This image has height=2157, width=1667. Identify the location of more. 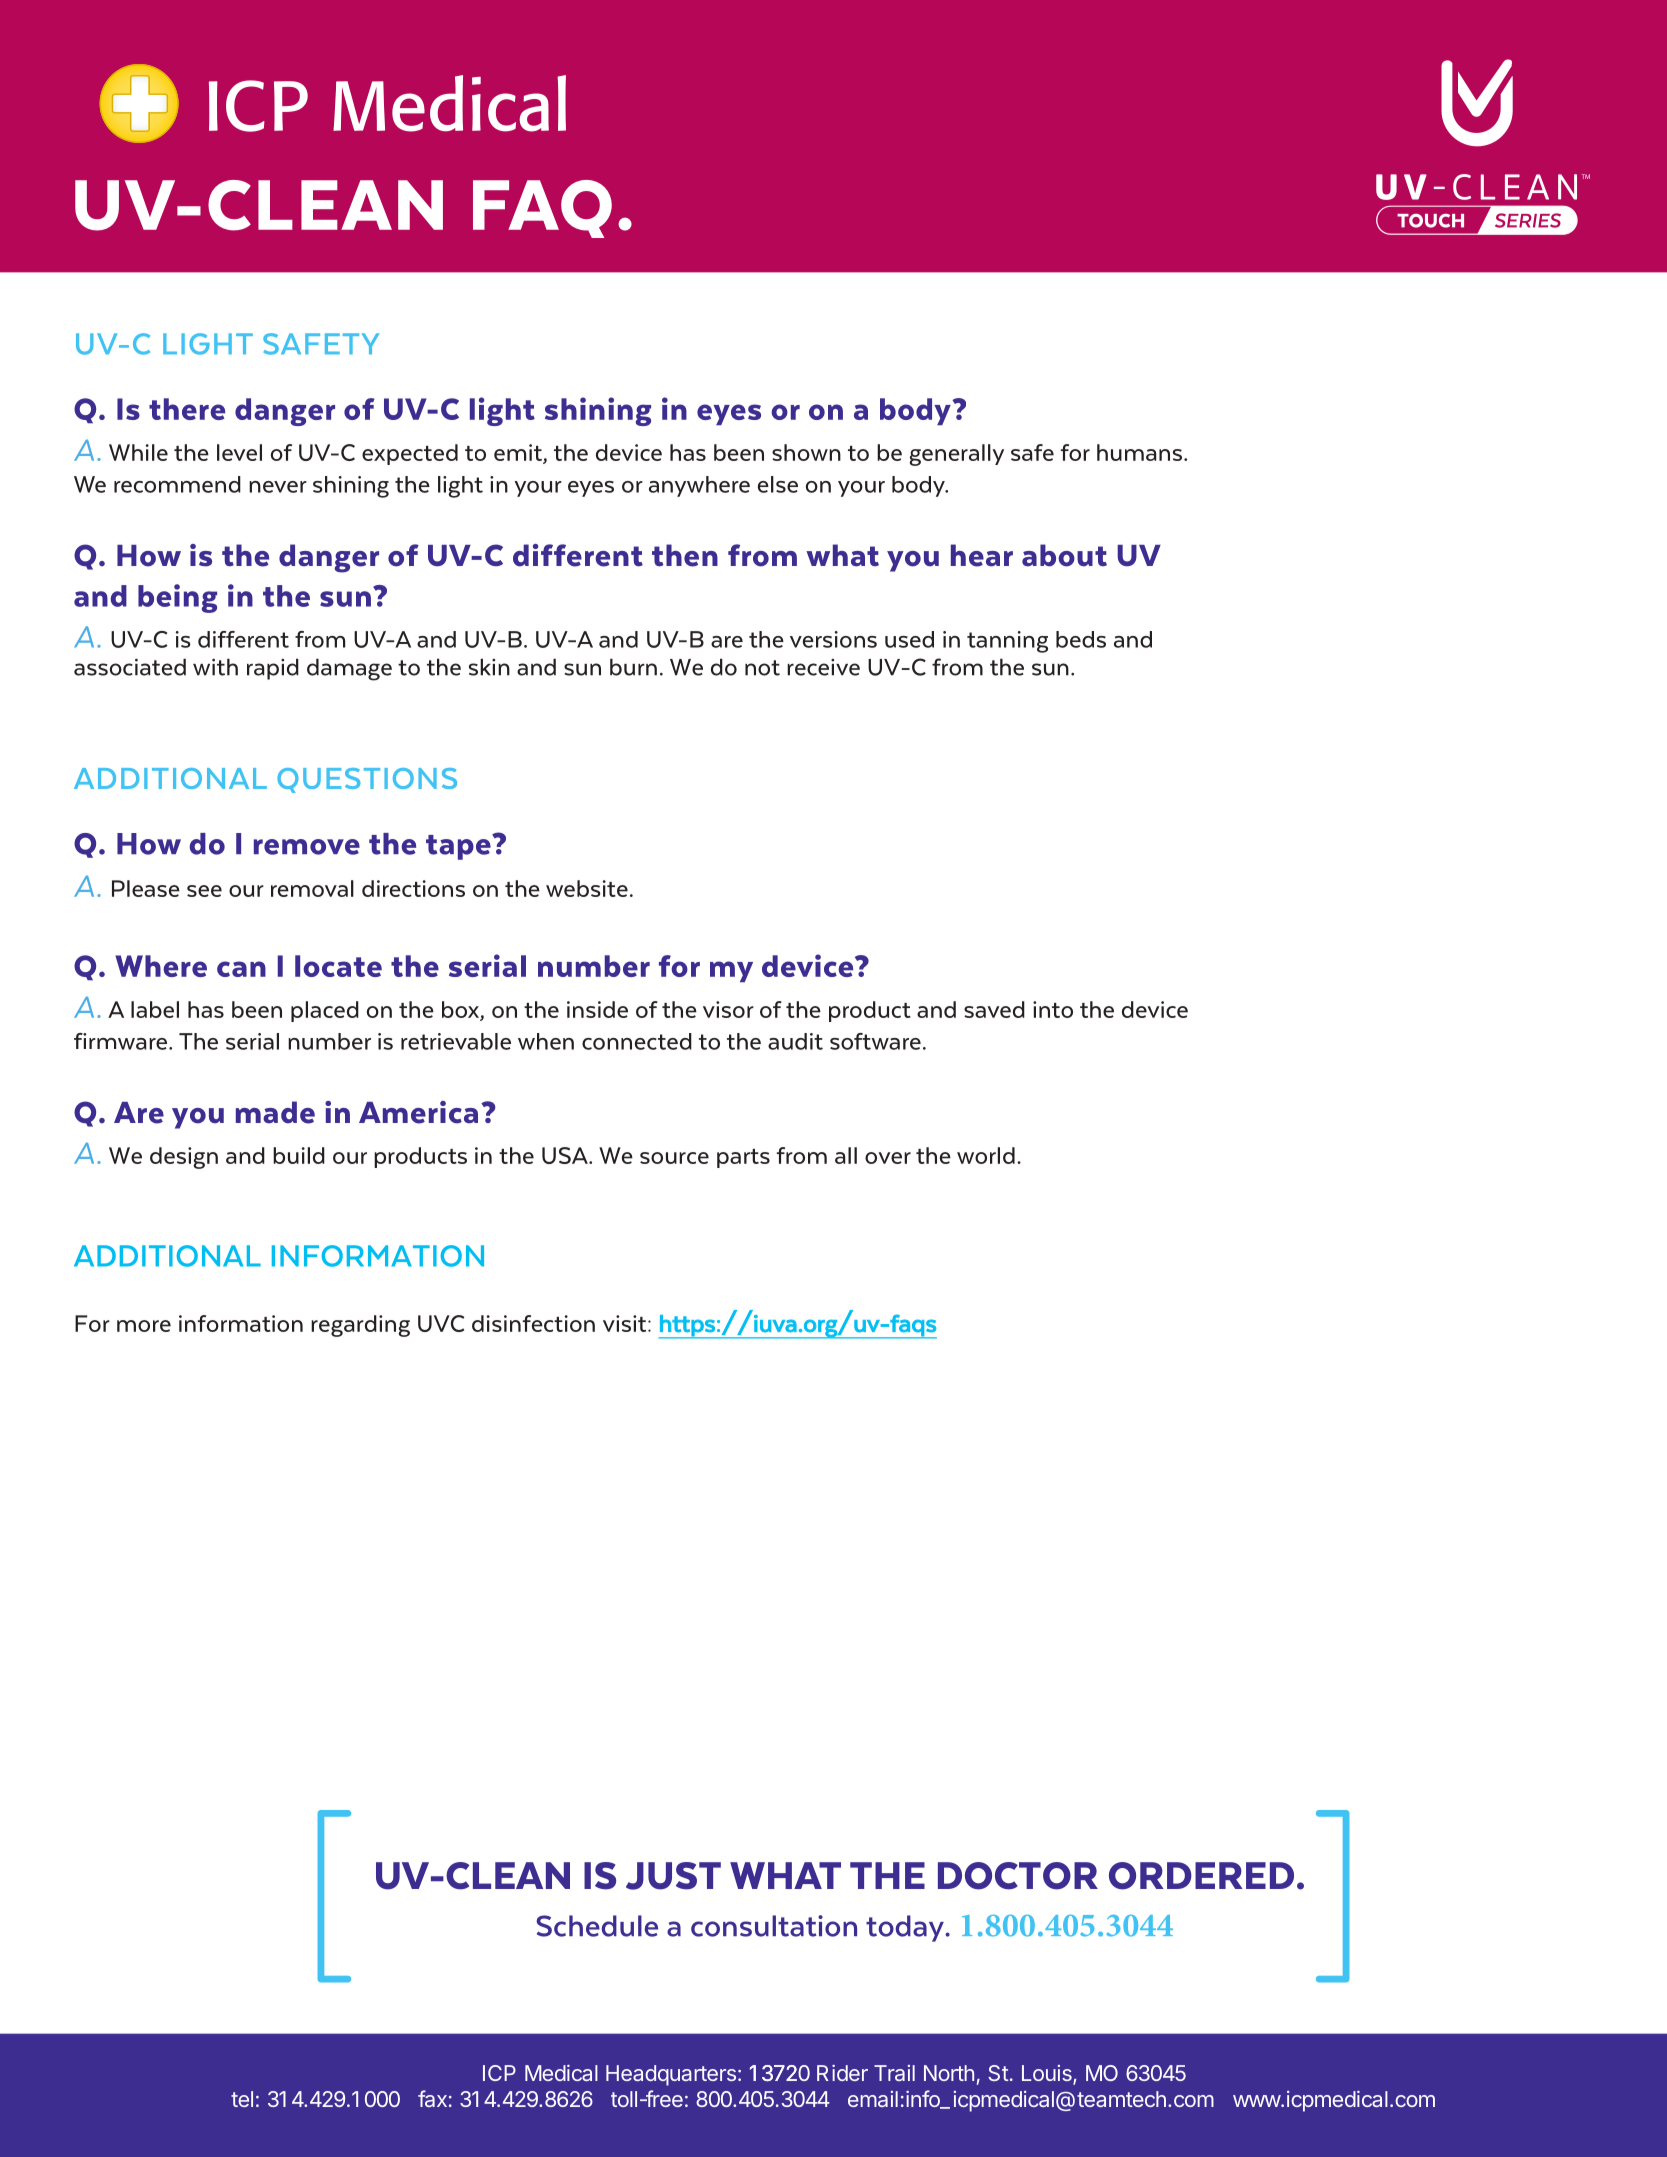
(144, 1326).
